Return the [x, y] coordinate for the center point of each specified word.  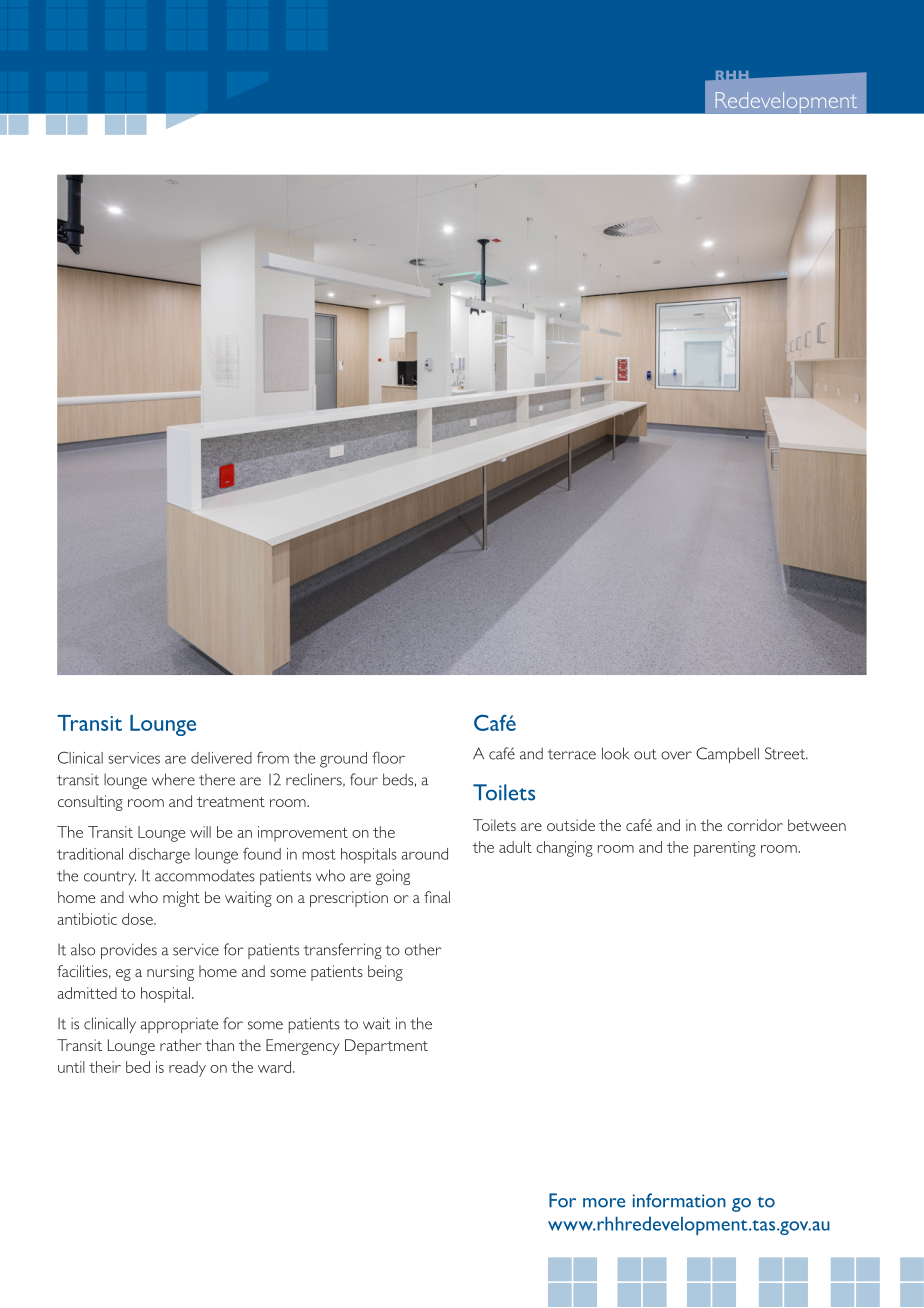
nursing [170, 973]
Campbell [727, 755]
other [423, 950]
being [385, 973]
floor [388, 757]
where [173, 779]
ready [187, 1069]
